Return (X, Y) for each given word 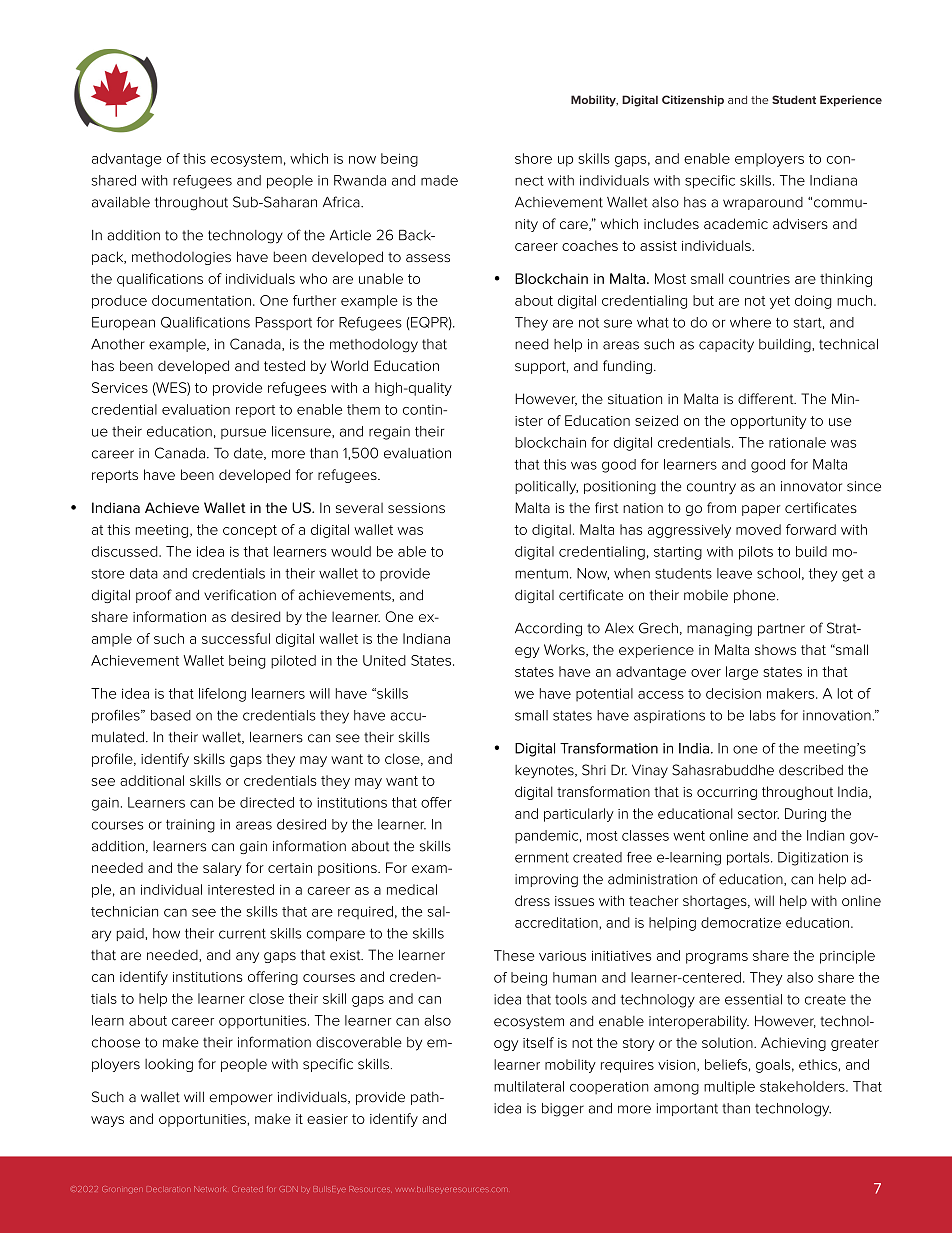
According (548, 629)
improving (546, 880)
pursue (243, 433)
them (363, 409)
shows (775, 650)
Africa (342, 202)
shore (533, 158)
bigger (563, 1110)
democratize (741, 922)
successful (236, 638)
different (767, 398)
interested (241, 889)
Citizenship (693, 101)
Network (210, 1189)
